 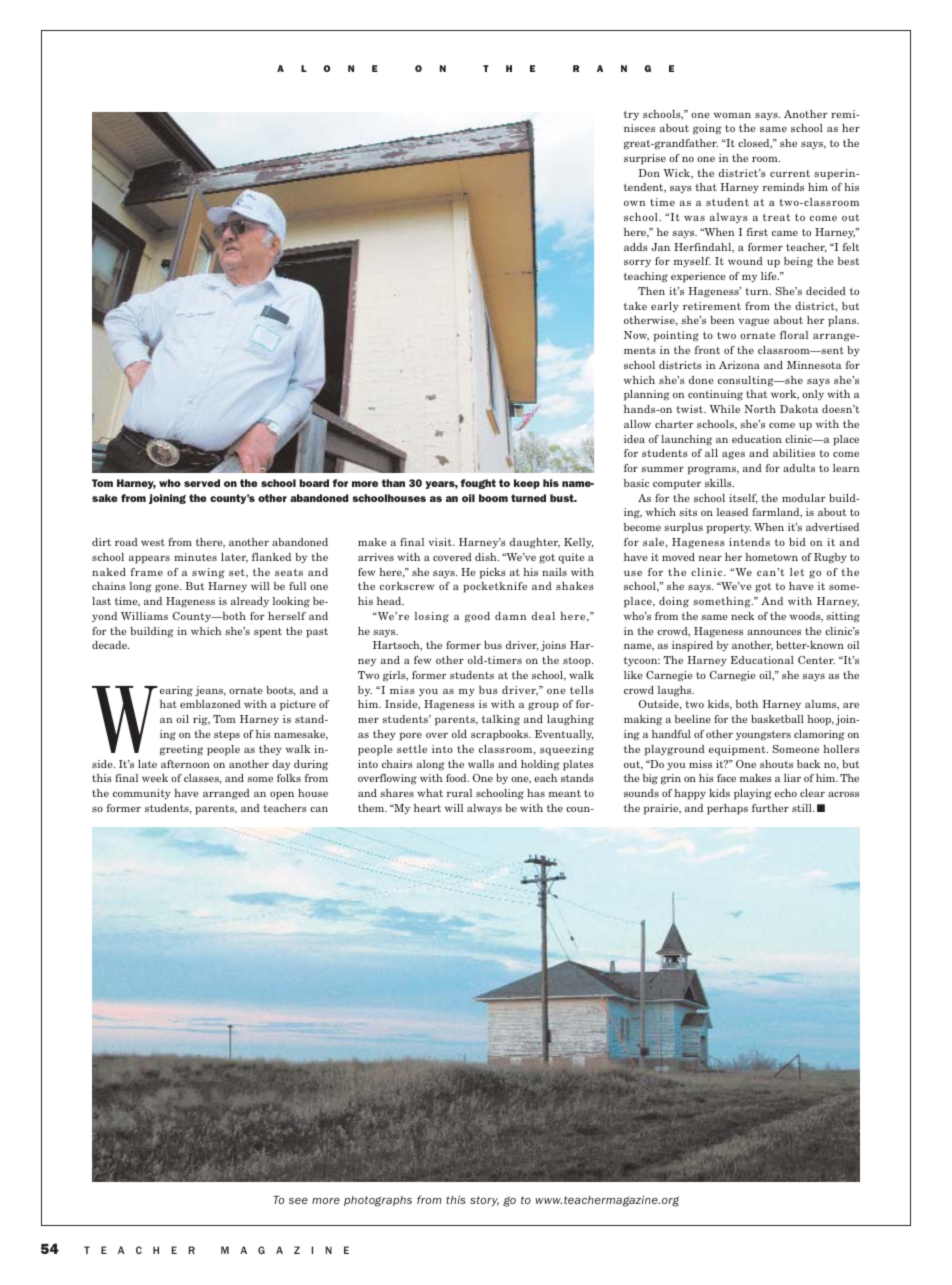 I want to click on good, so click(x=477, y=617).
